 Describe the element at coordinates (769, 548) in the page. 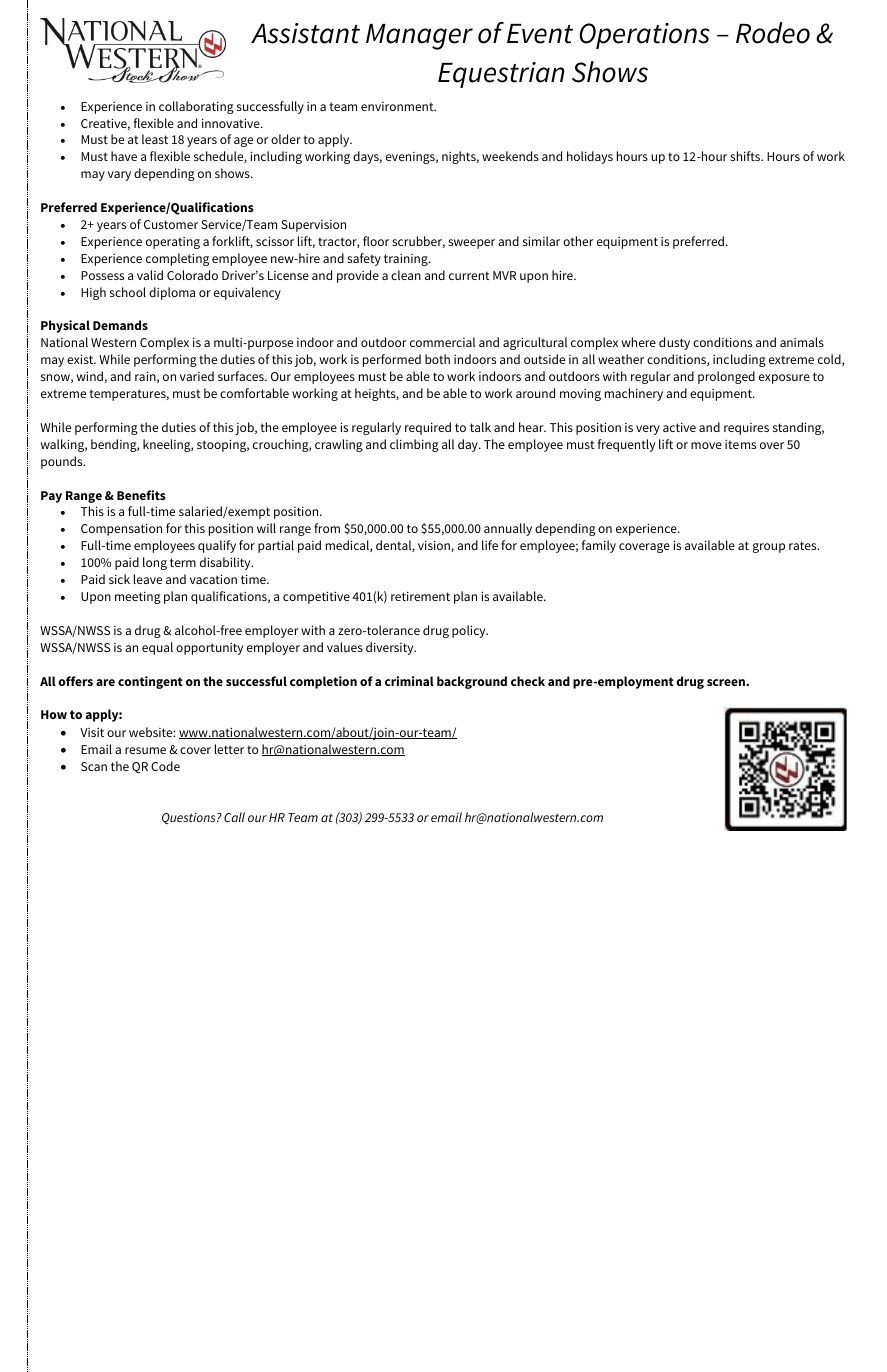

I see `group` at that location.
